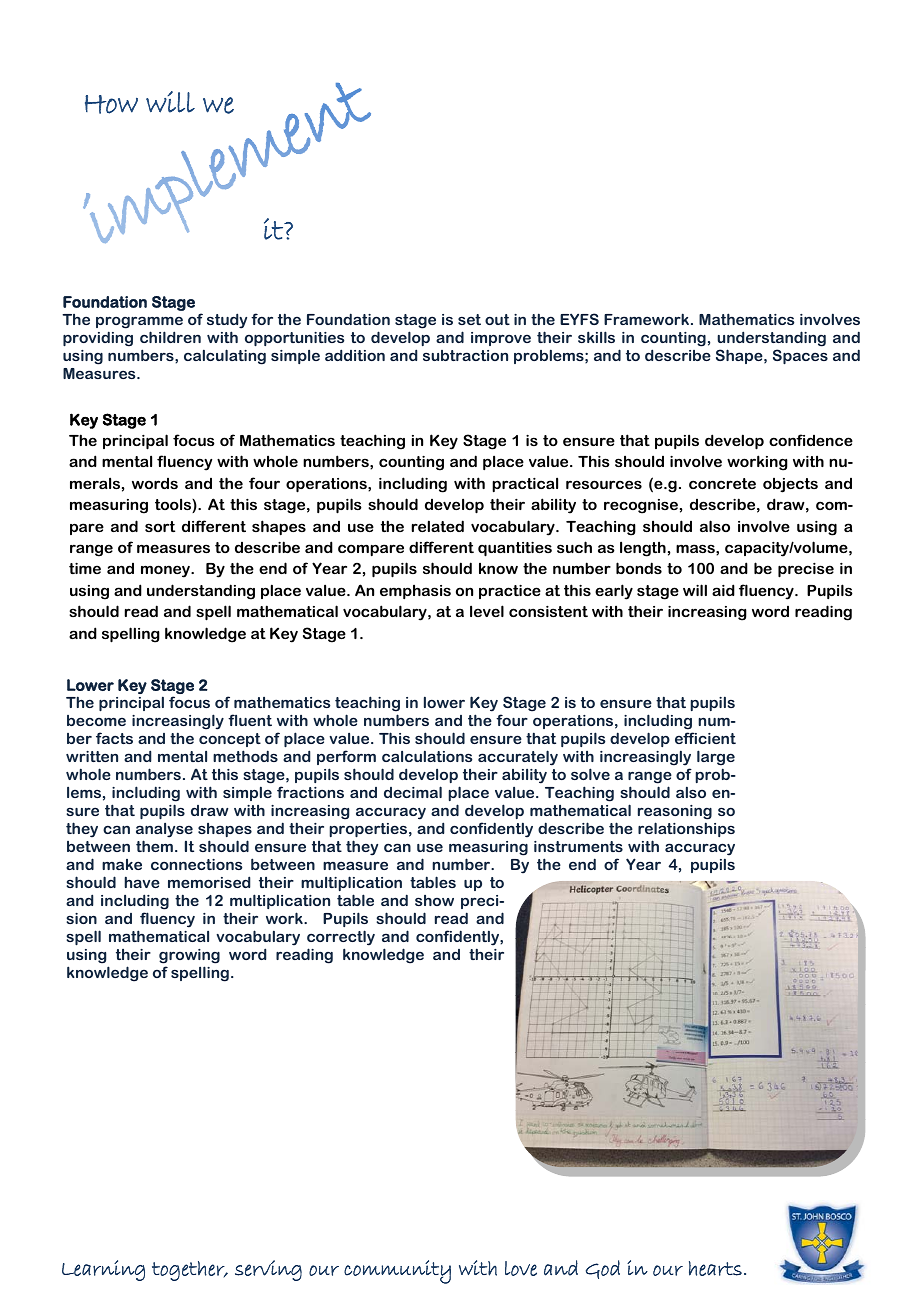 This screenshot has height=1308, width=924. What do you see at coordinates (686, 829) in the screenshot?
I see `relationships` at bounding box center [686, 829].
